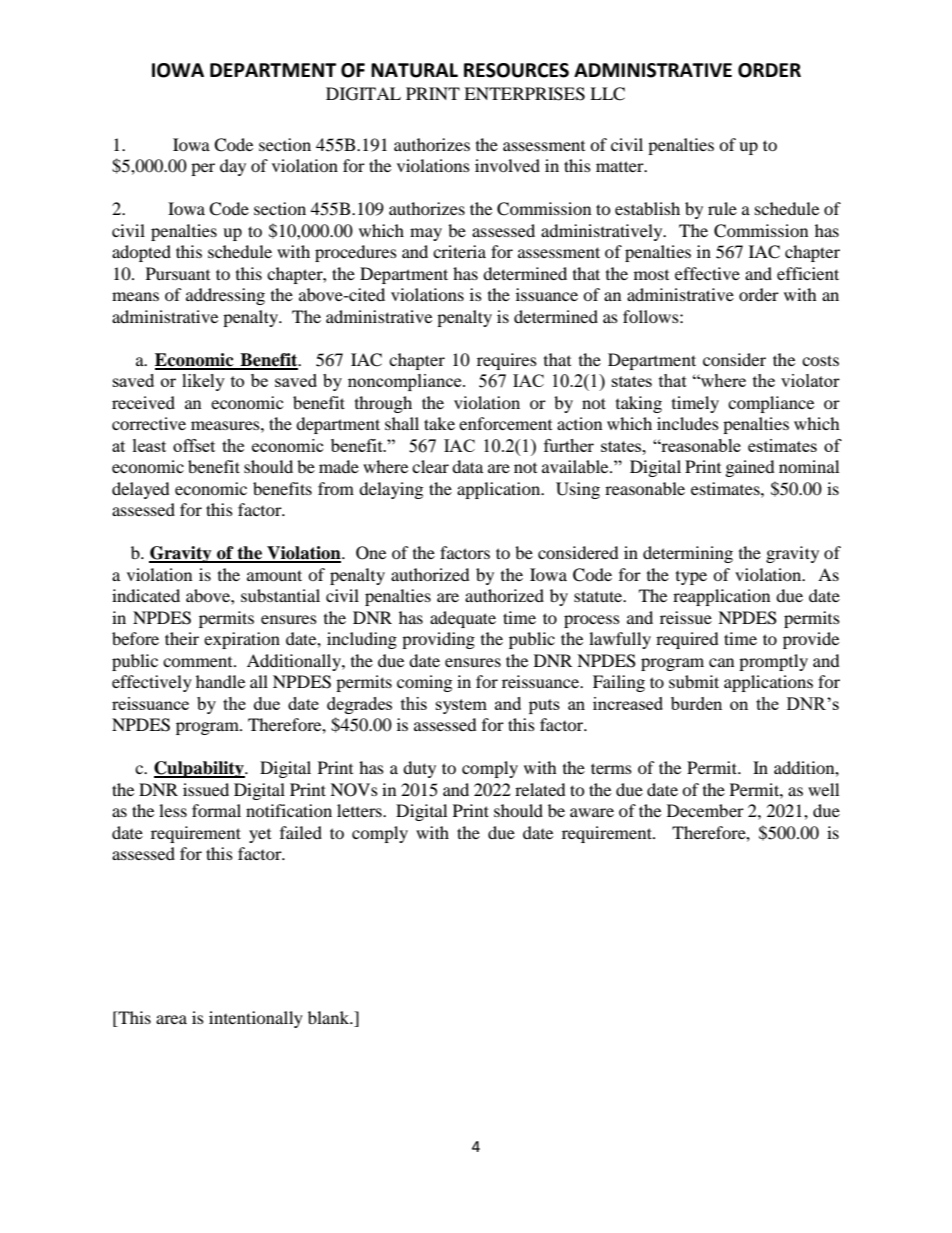 The width and height of the screenshot is (952, 1233). I want to click on amount, so click(274, 575).
